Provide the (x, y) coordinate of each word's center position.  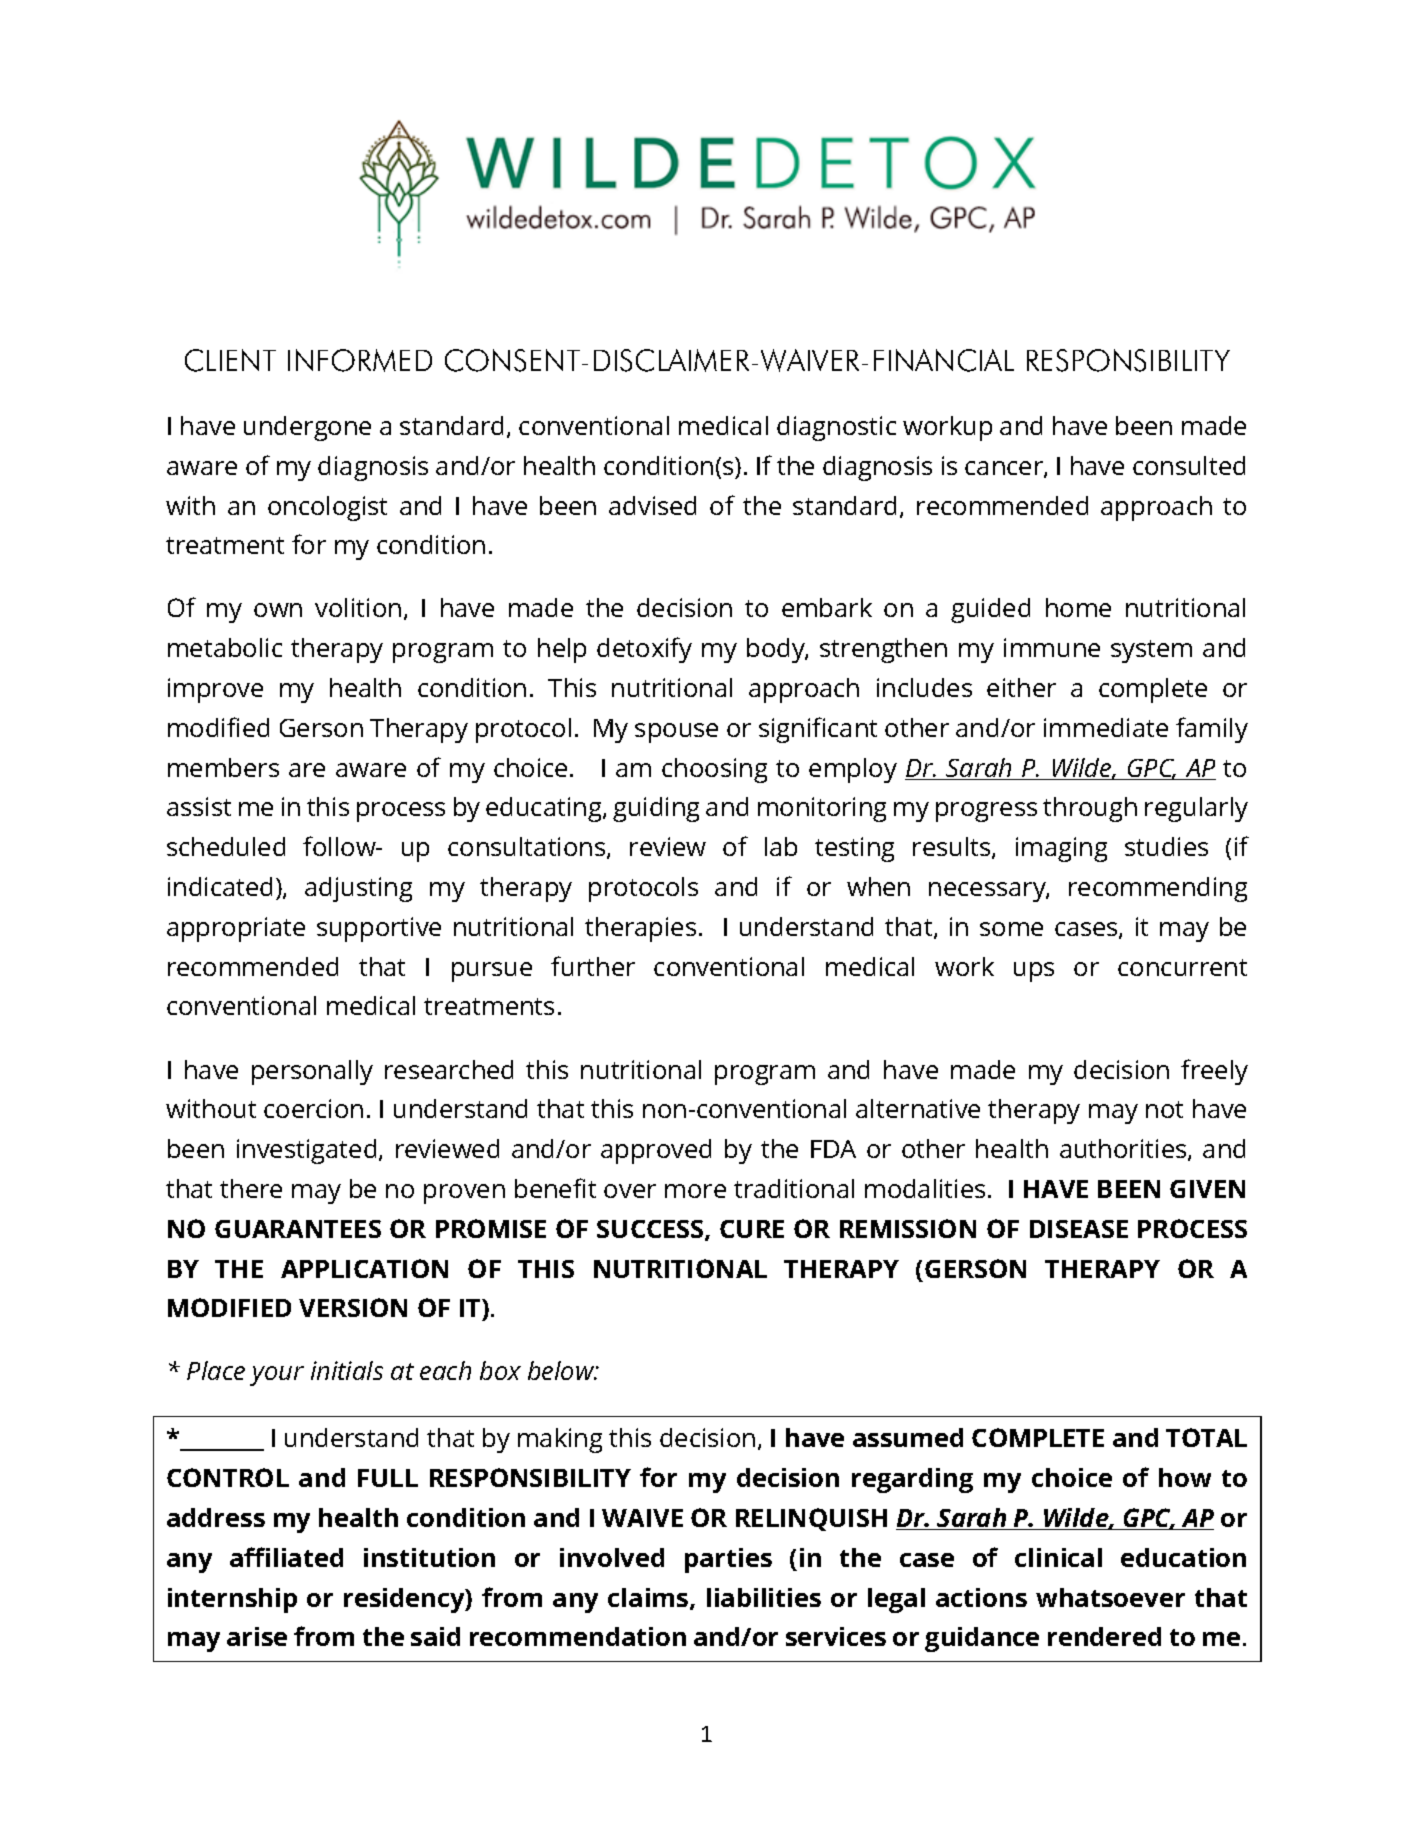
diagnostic (836, 428)
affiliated (286, 1557)
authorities (1124, 1150)
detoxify (644, 650)
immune (1052, 647)
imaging (1061, 849)
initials (347, 1370)
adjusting (358, 889)
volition (358, 607)
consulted (1189, 465)
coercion (313, 1108)
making (560, 1440)
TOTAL (1206, 1437)
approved (656, 1151)
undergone (307, 428)
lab (781, 846)
